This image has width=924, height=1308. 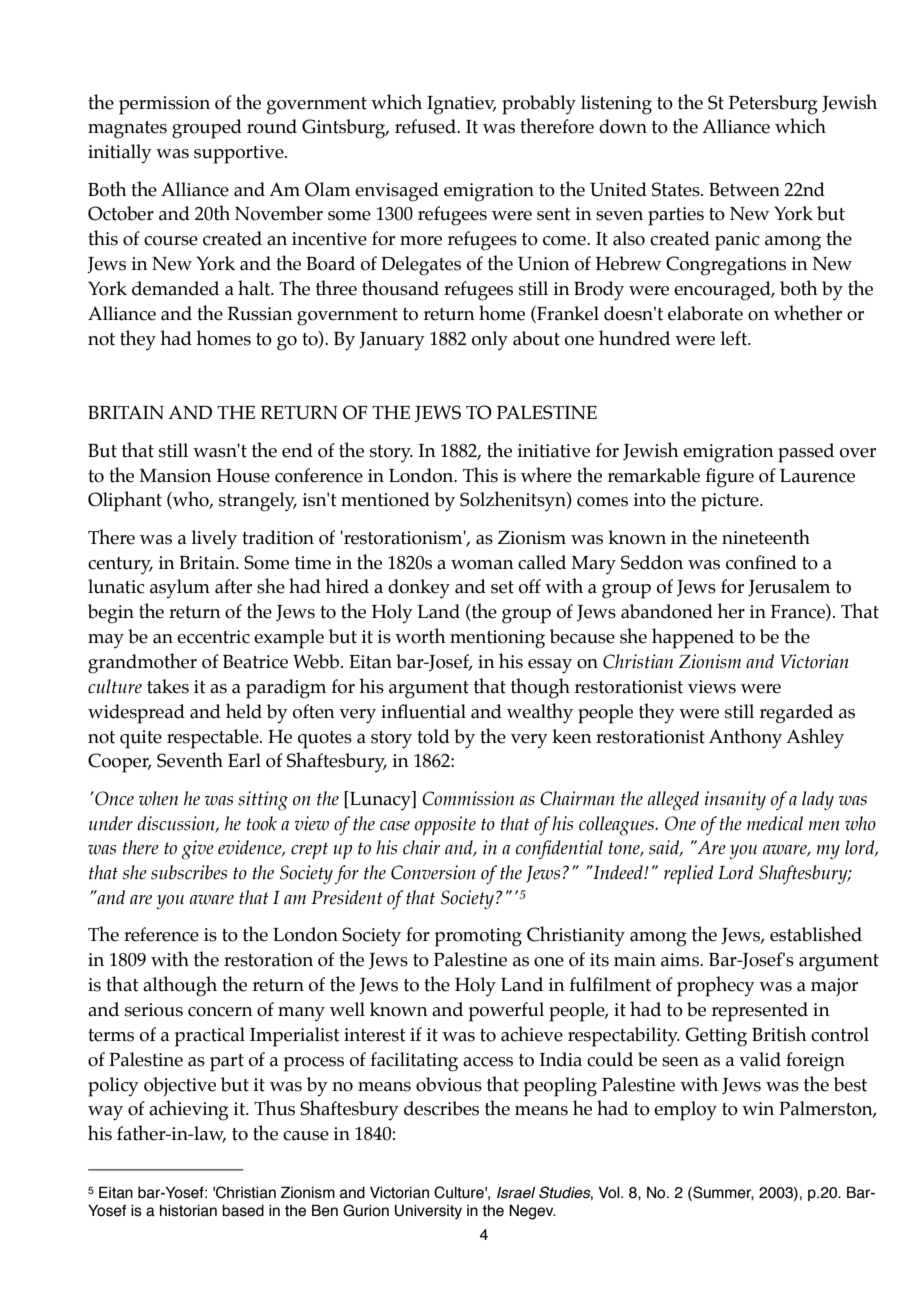 I want to click on opposite, so click(x=445, y=825).
